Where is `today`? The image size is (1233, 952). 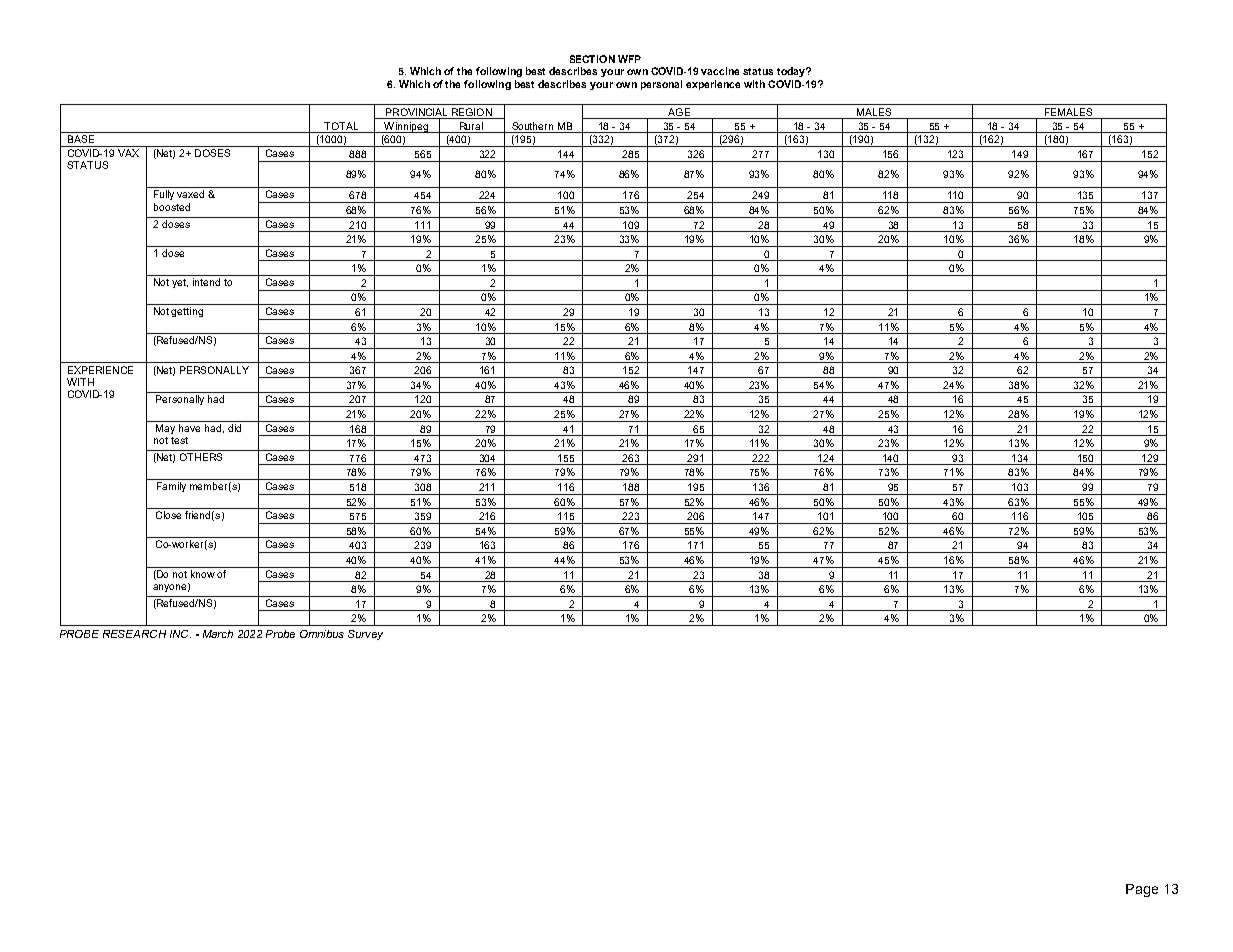
today is located at coordinates (792, 72).
